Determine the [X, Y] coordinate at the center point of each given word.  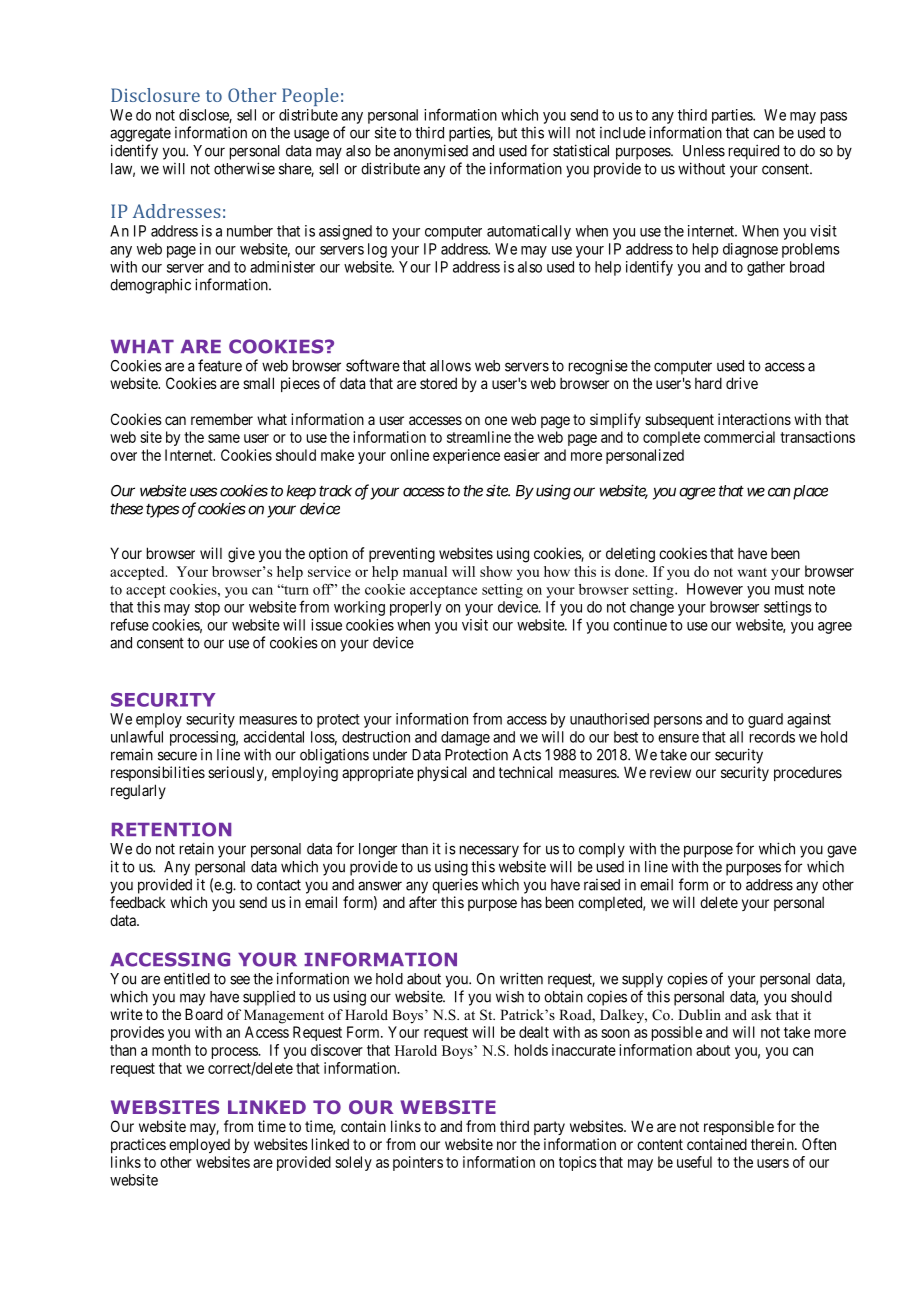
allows [450, 366]
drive [742, 383]
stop [207, 609]
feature [220, 365]
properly [415, 608]
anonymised [431, 152]
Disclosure [155, 95]
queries [455, 886]
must [789, 589]
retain [197, 848]
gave [842, 851]
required [754, 152]
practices [138, 1145]
